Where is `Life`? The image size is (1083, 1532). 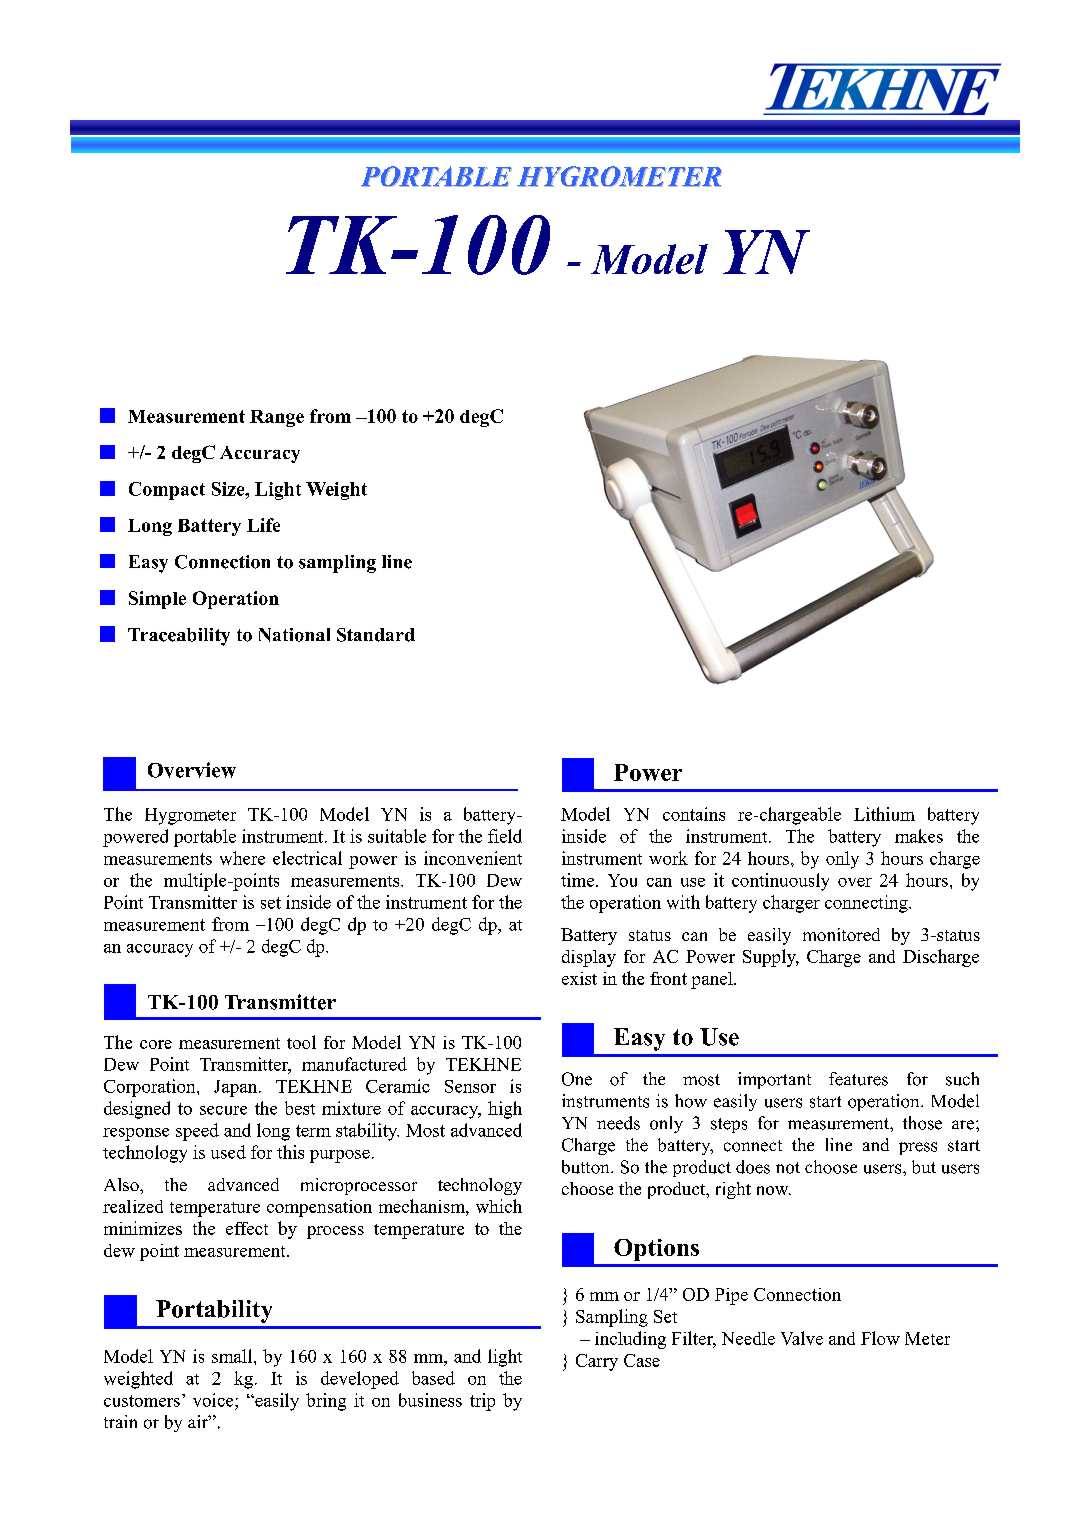 Life is located at coordinates (263, 525).
